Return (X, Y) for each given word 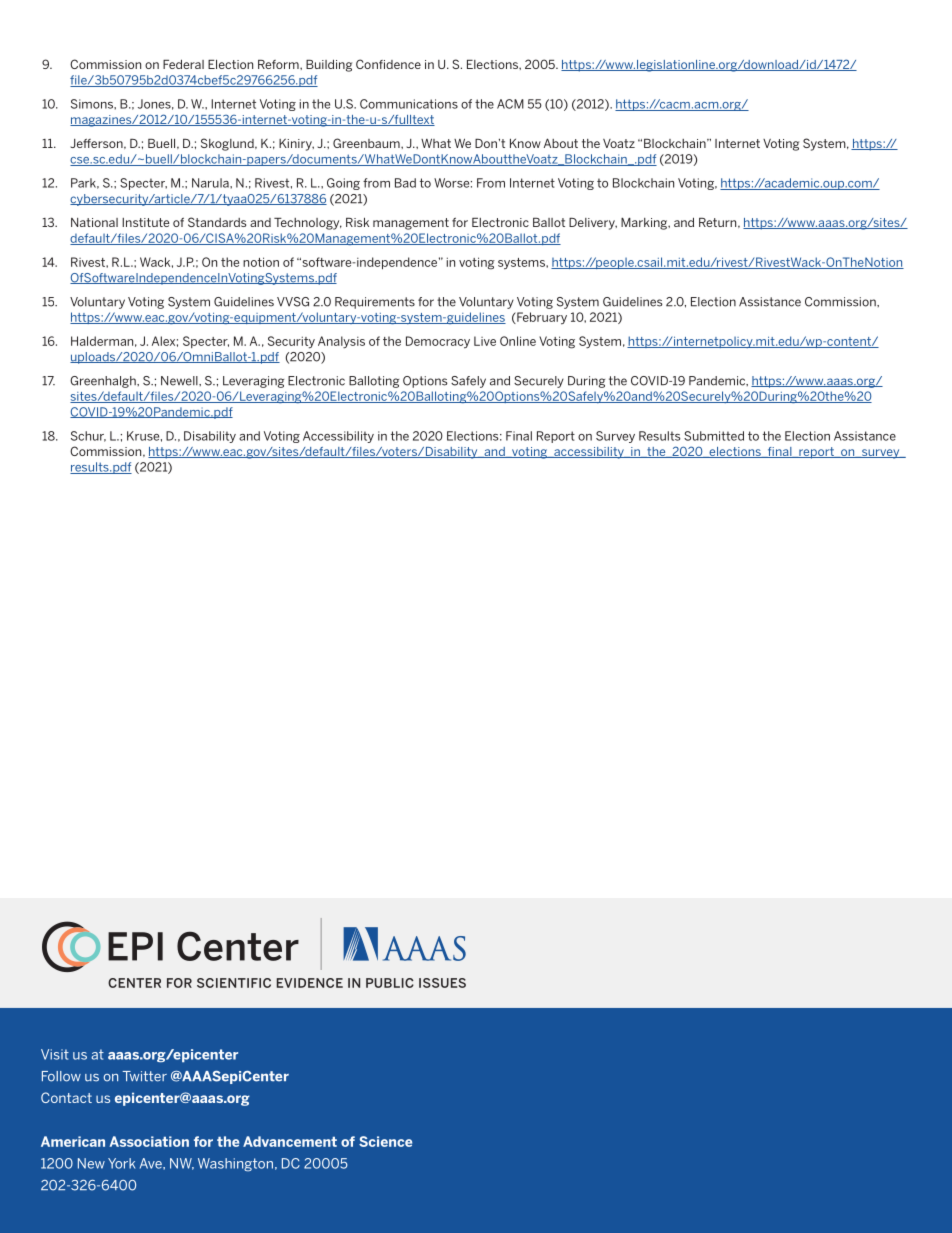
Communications (409, 104)
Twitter (144, 1076)
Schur (88, 436)
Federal (183, 64)
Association (149, 1141)
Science (385, 1141)
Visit (55, 1054)
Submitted (714, 436)
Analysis (341, 342)
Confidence (388, 64)
